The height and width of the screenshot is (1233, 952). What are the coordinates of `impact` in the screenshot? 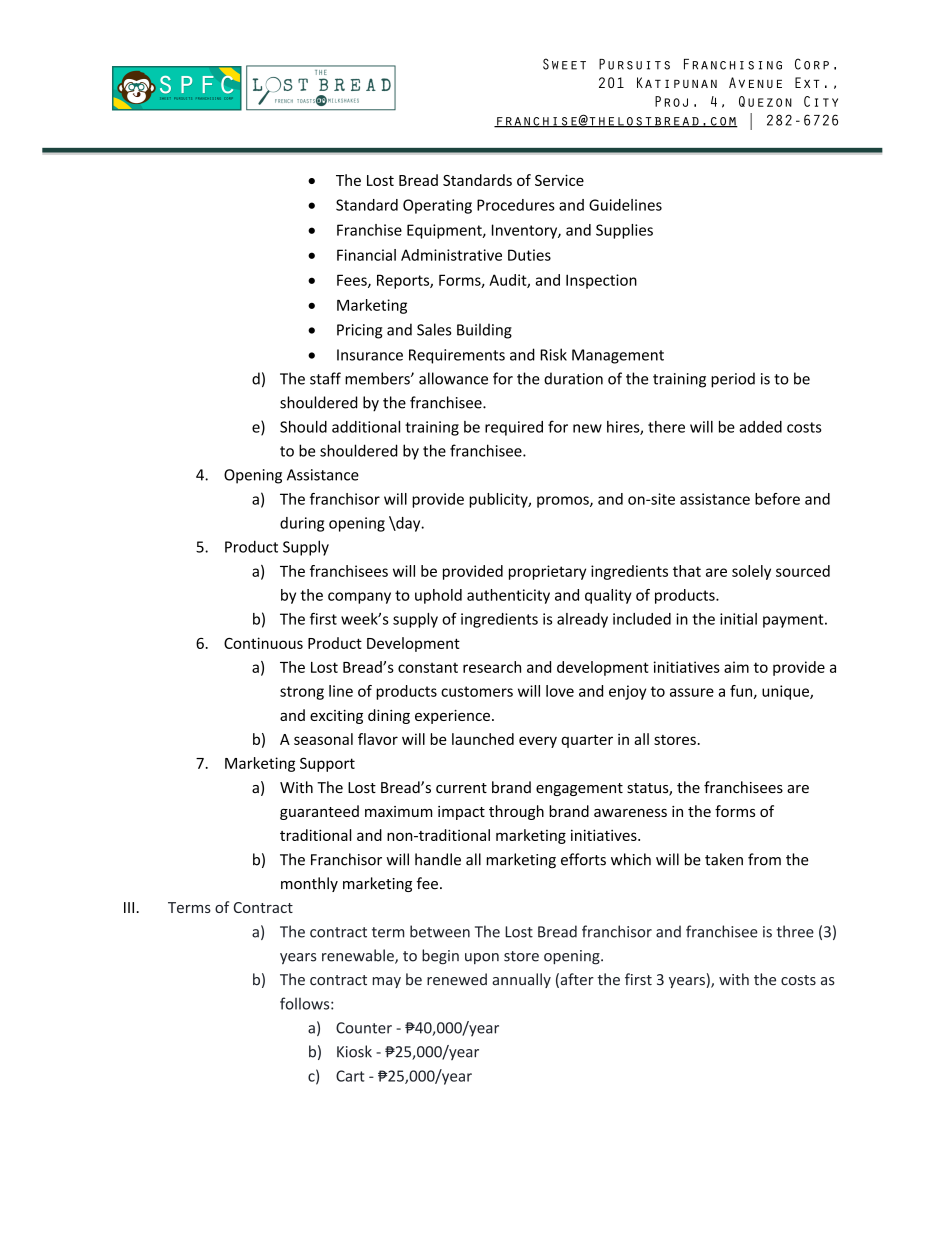 It's located at (461, 813).
